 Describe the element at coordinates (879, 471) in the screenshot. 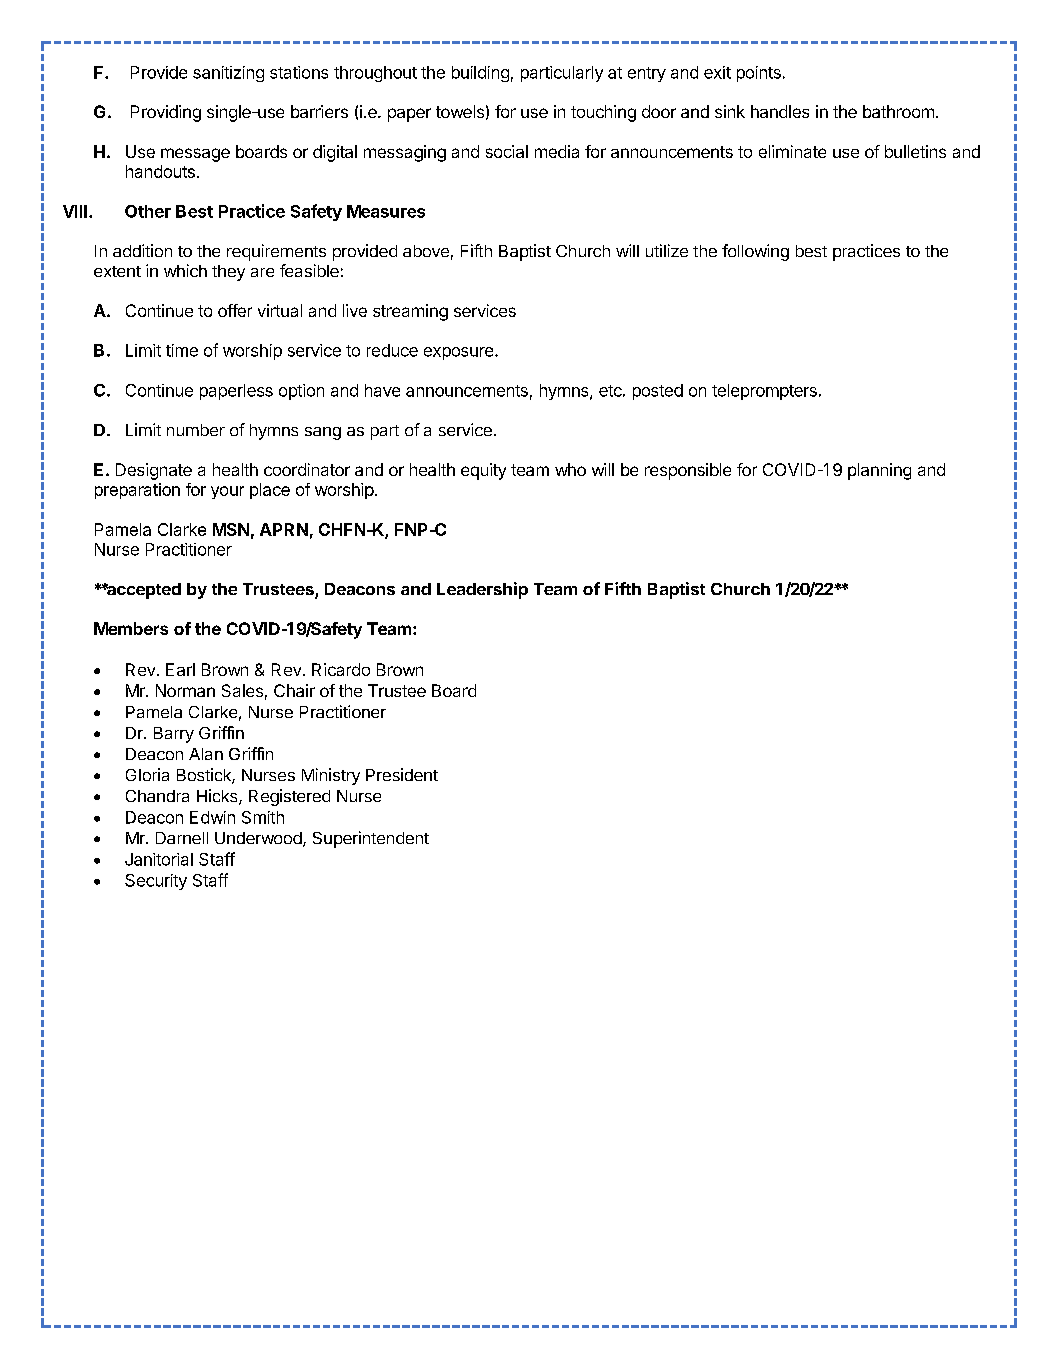

I see `planning` at that location.
